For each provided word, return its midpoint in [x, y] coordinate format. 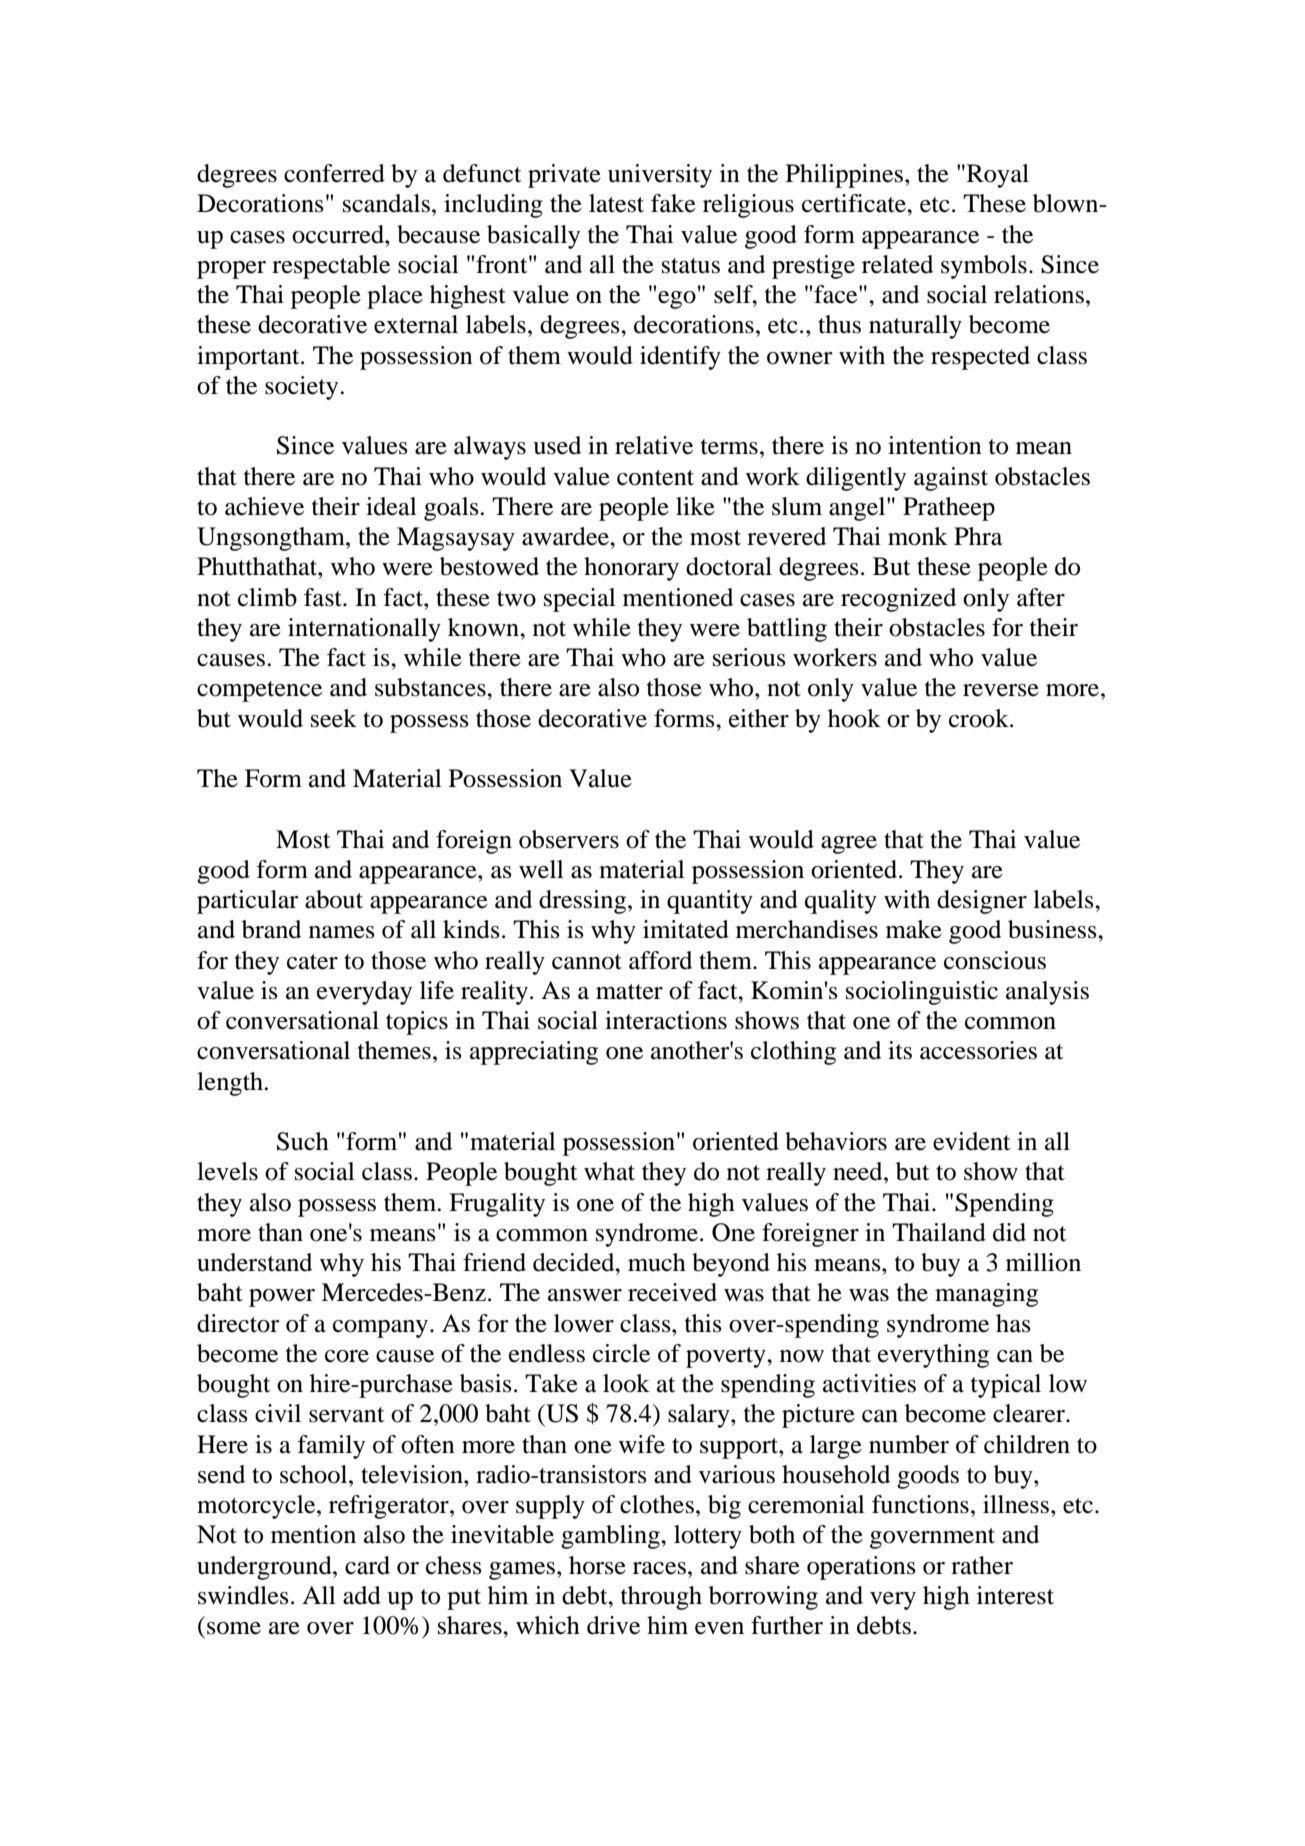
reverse [1001, 690]
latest [616, 203]
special [580, 600]
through [661, 1598]
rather [982, 1565]
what [609, 1171]
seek [334, 718]
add [362, 1595]
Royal [996, 176]
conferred [334, 173]
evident [972, 1141]
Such [303, 1141]
